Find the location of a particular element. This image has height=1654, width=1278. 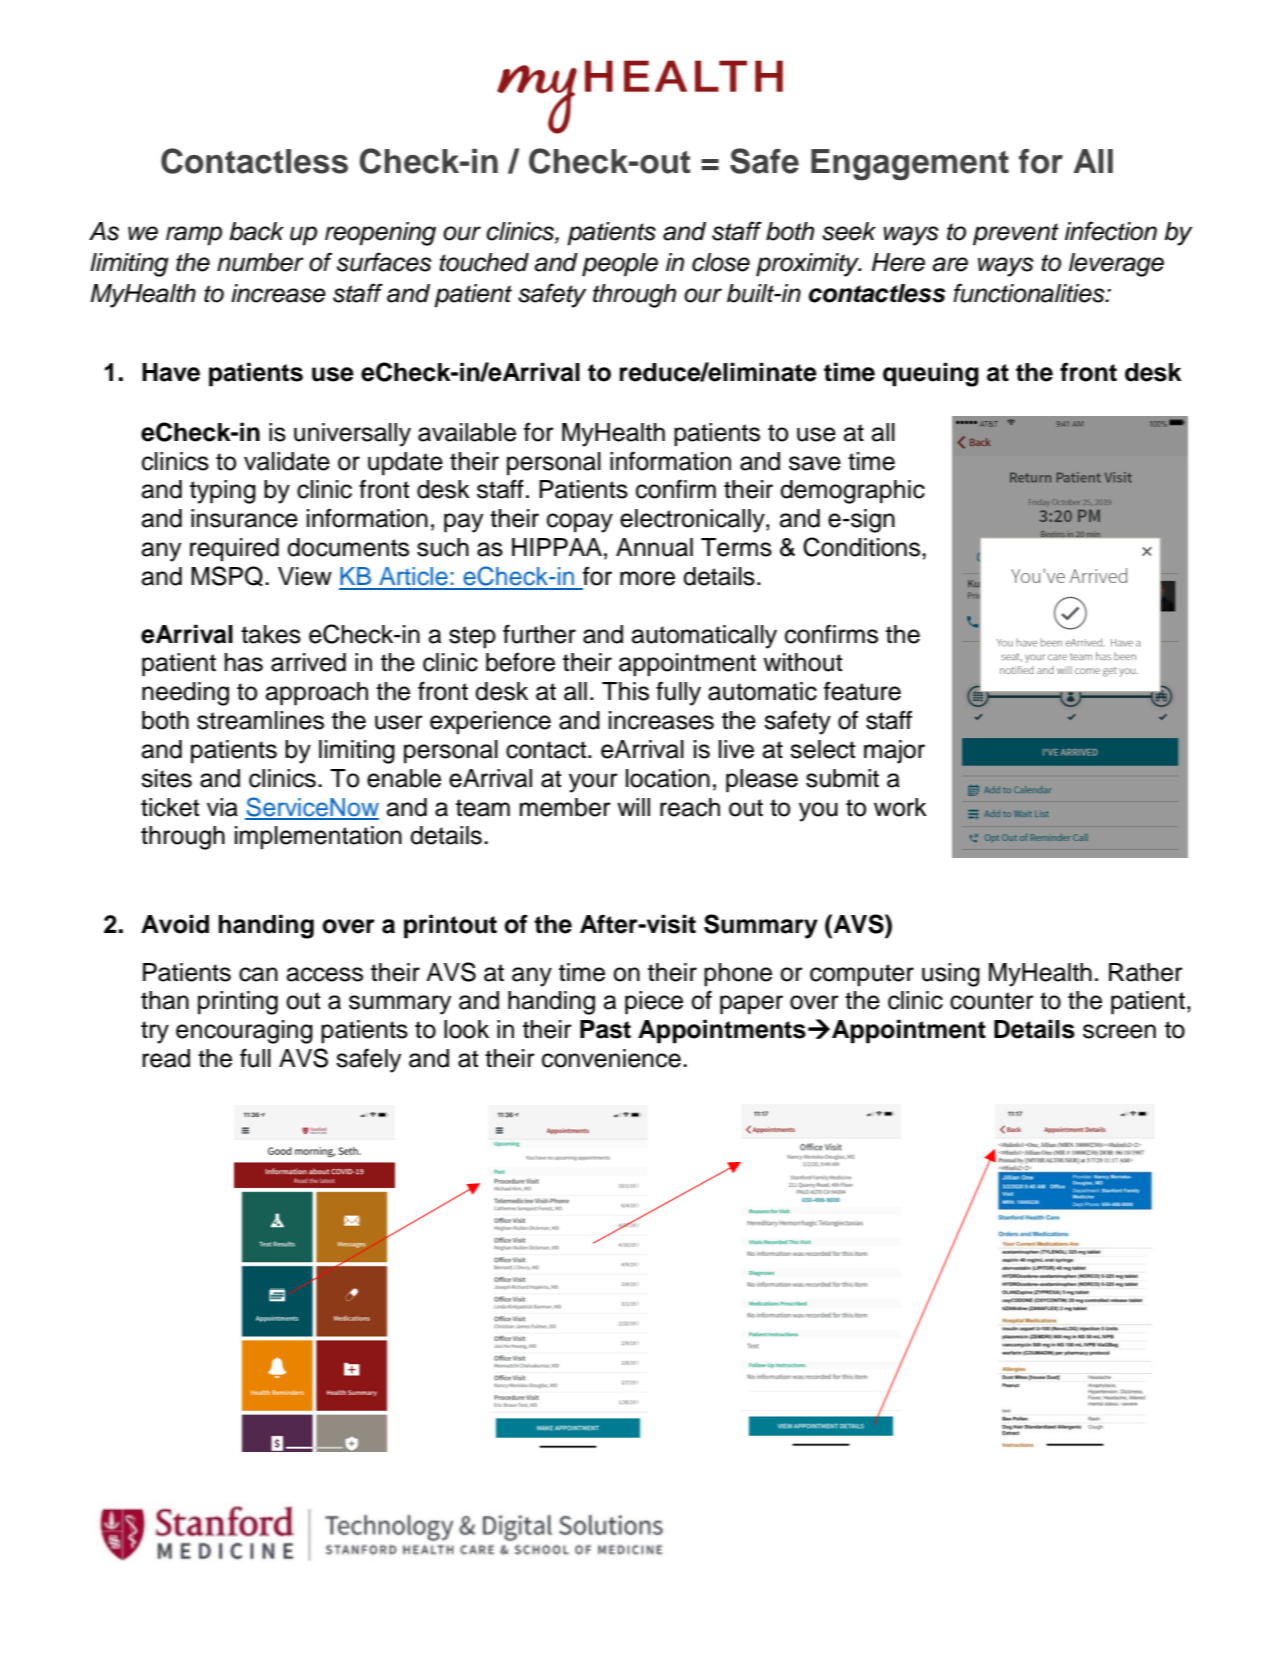

prevent is located at coordinates (1016, 234).
